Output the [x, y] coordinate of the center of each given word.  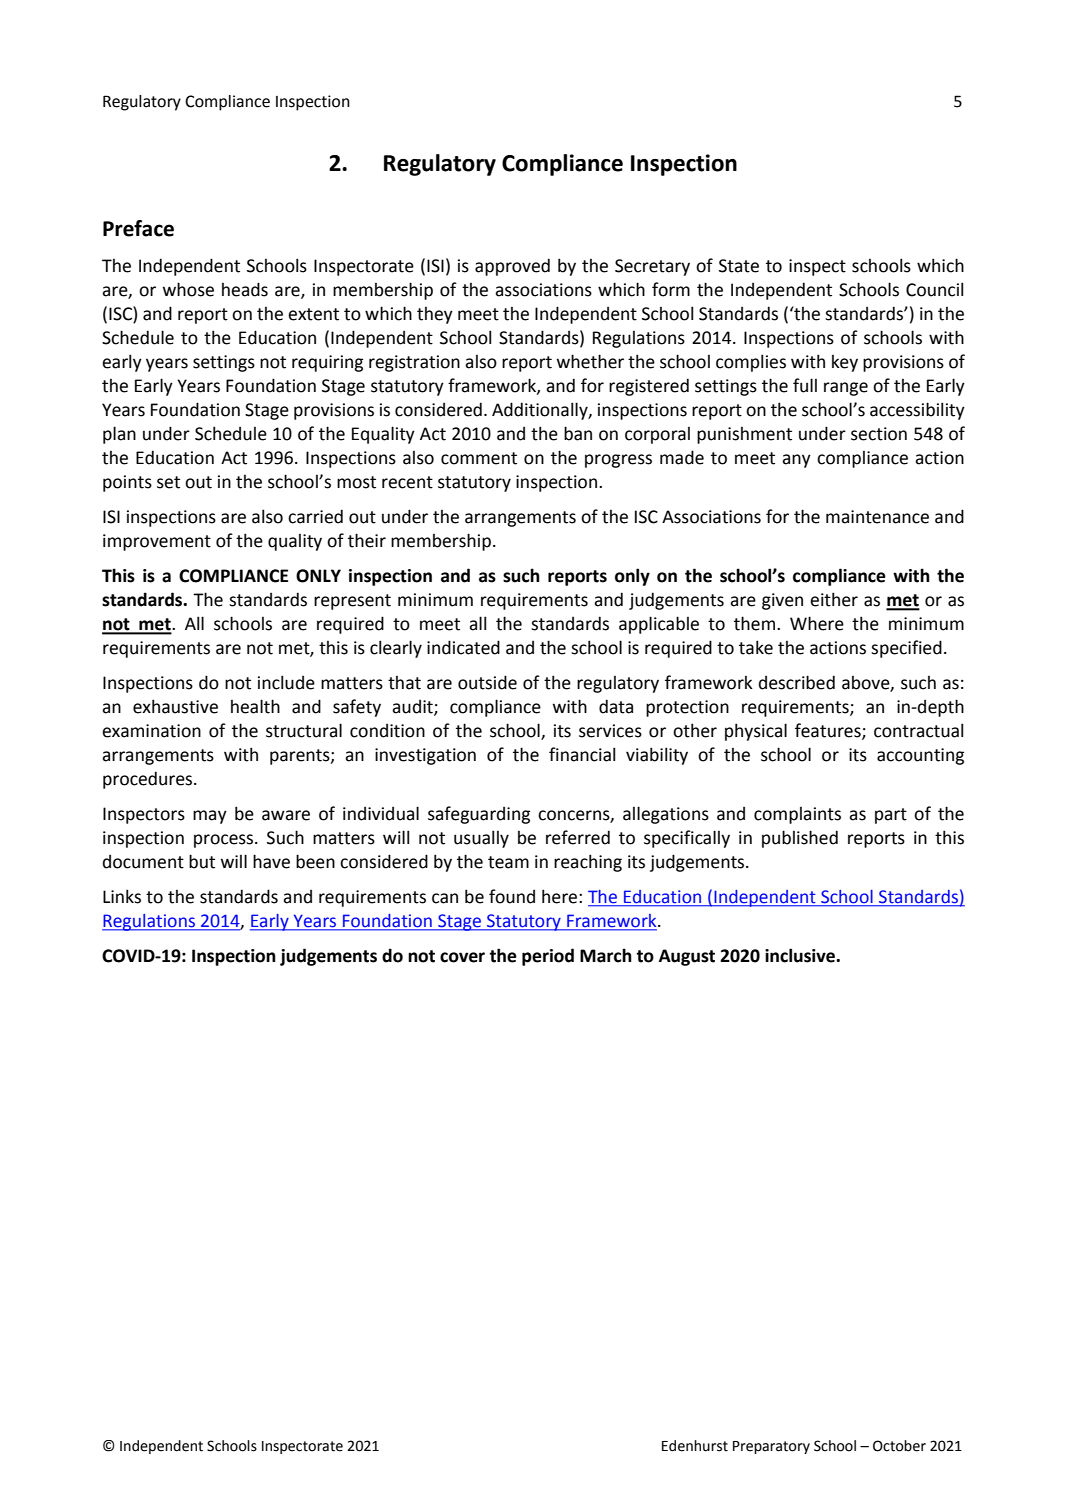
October [899, 1446]
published [800, 839]
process [225, 841]
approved [512, 267]
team [508, 862]
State [739, 266]
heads [245, 289]
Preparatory [771, 1447]
